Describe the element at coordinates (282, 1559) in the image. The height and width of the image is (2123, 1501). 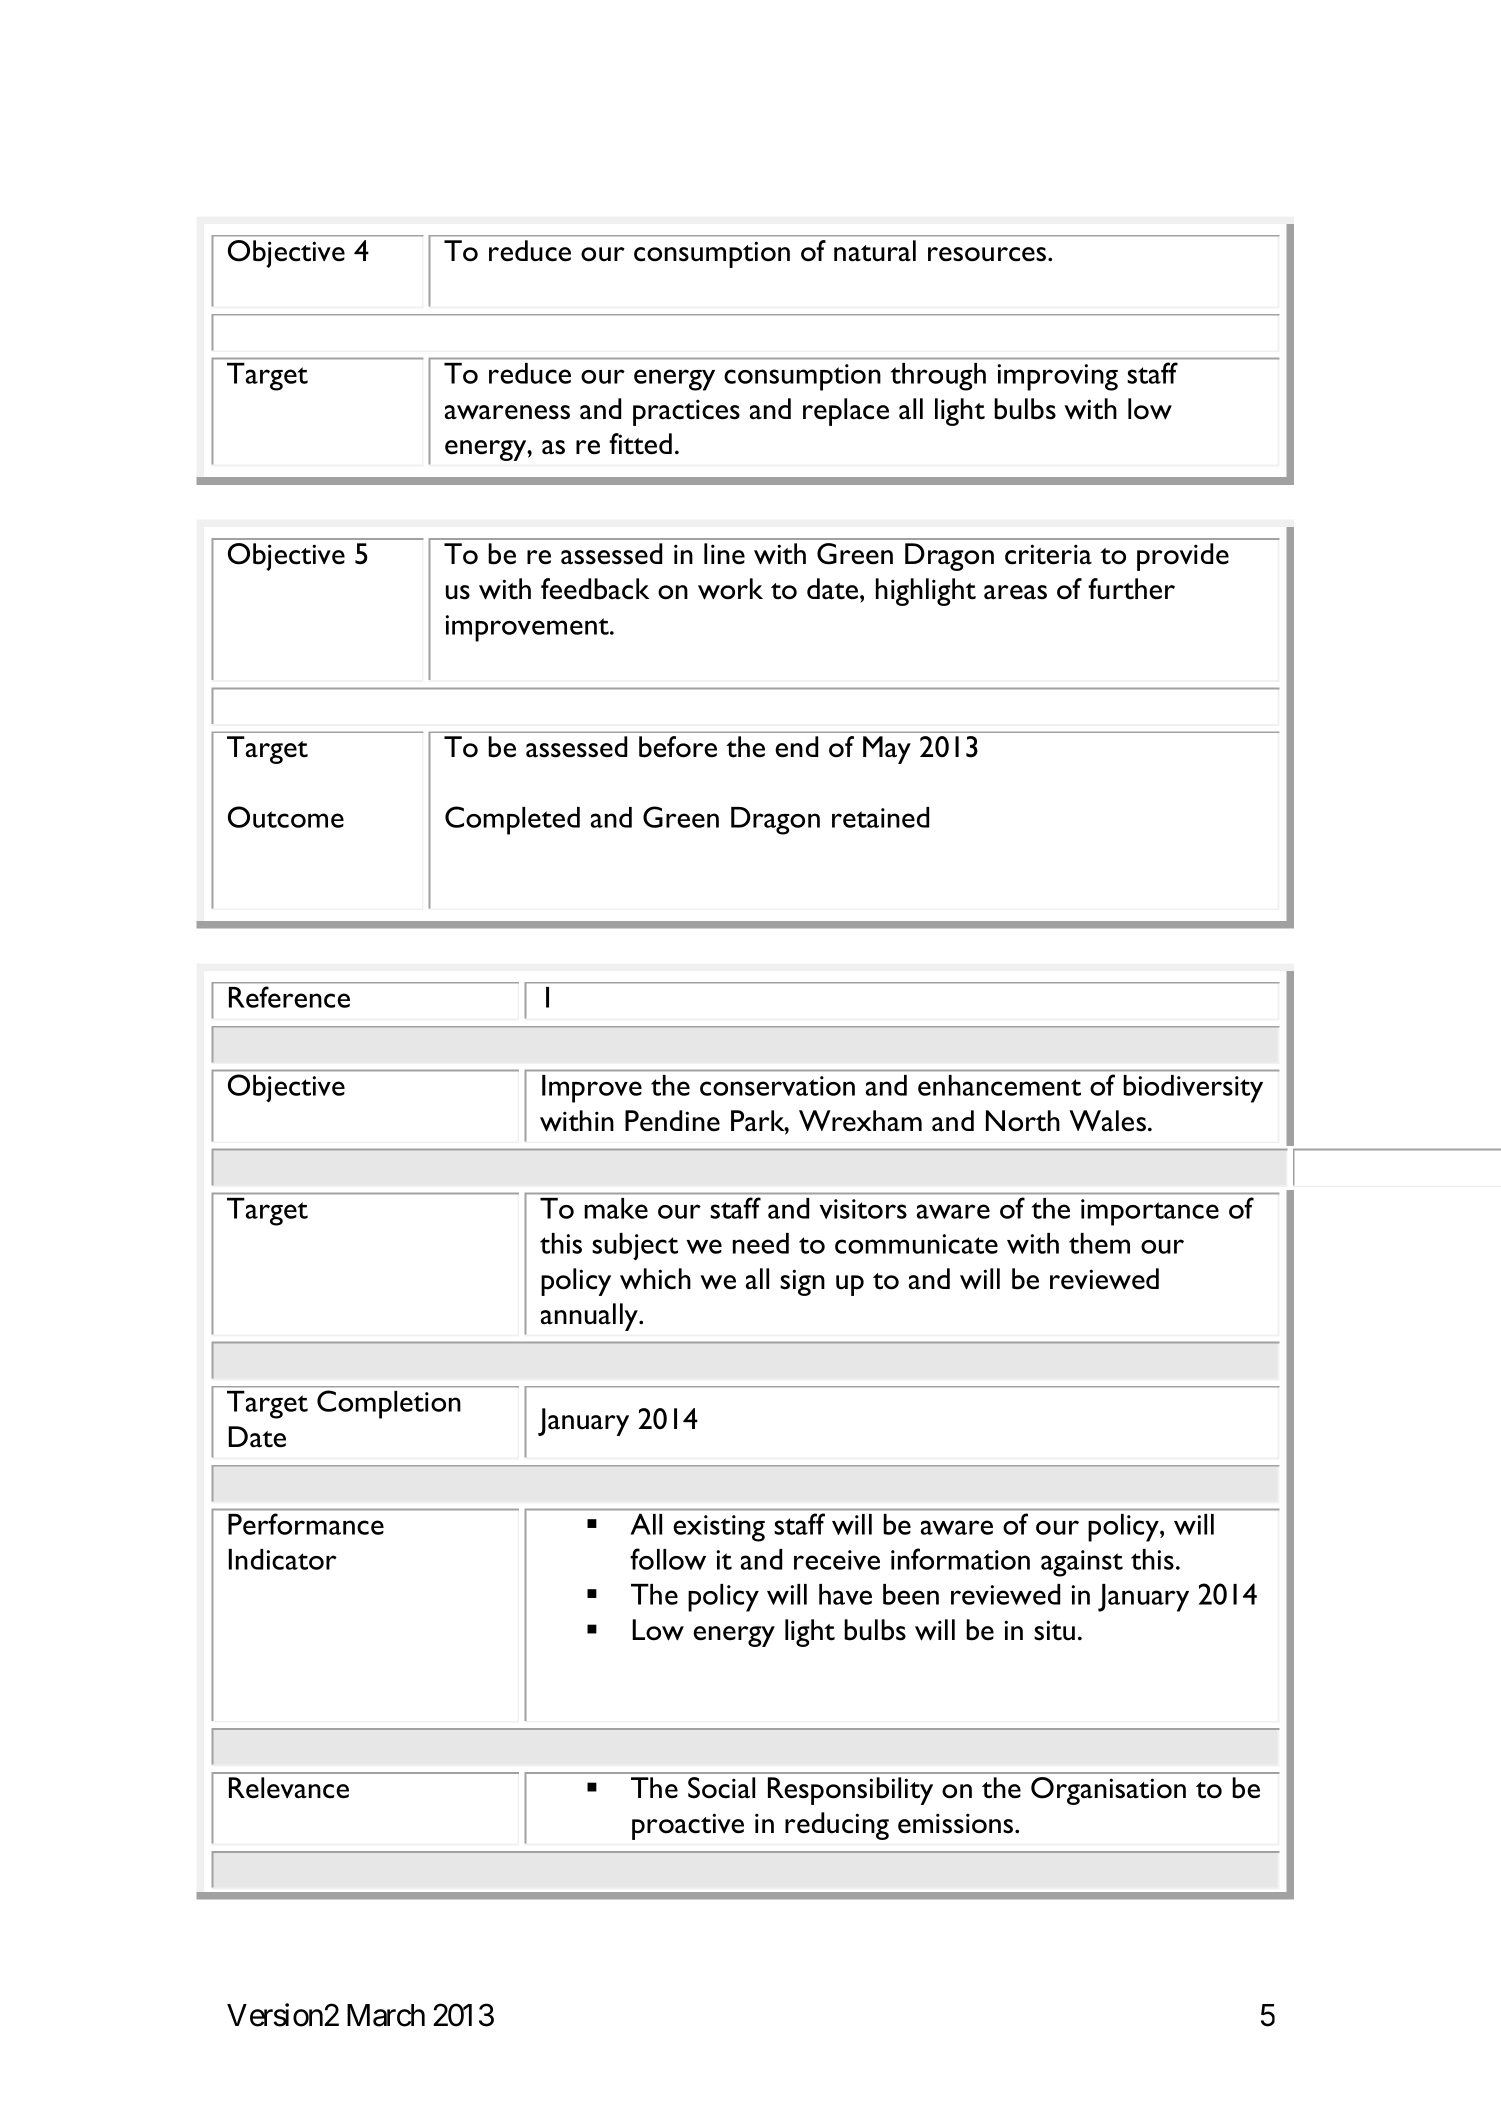
I see `Indicator` at that location.
